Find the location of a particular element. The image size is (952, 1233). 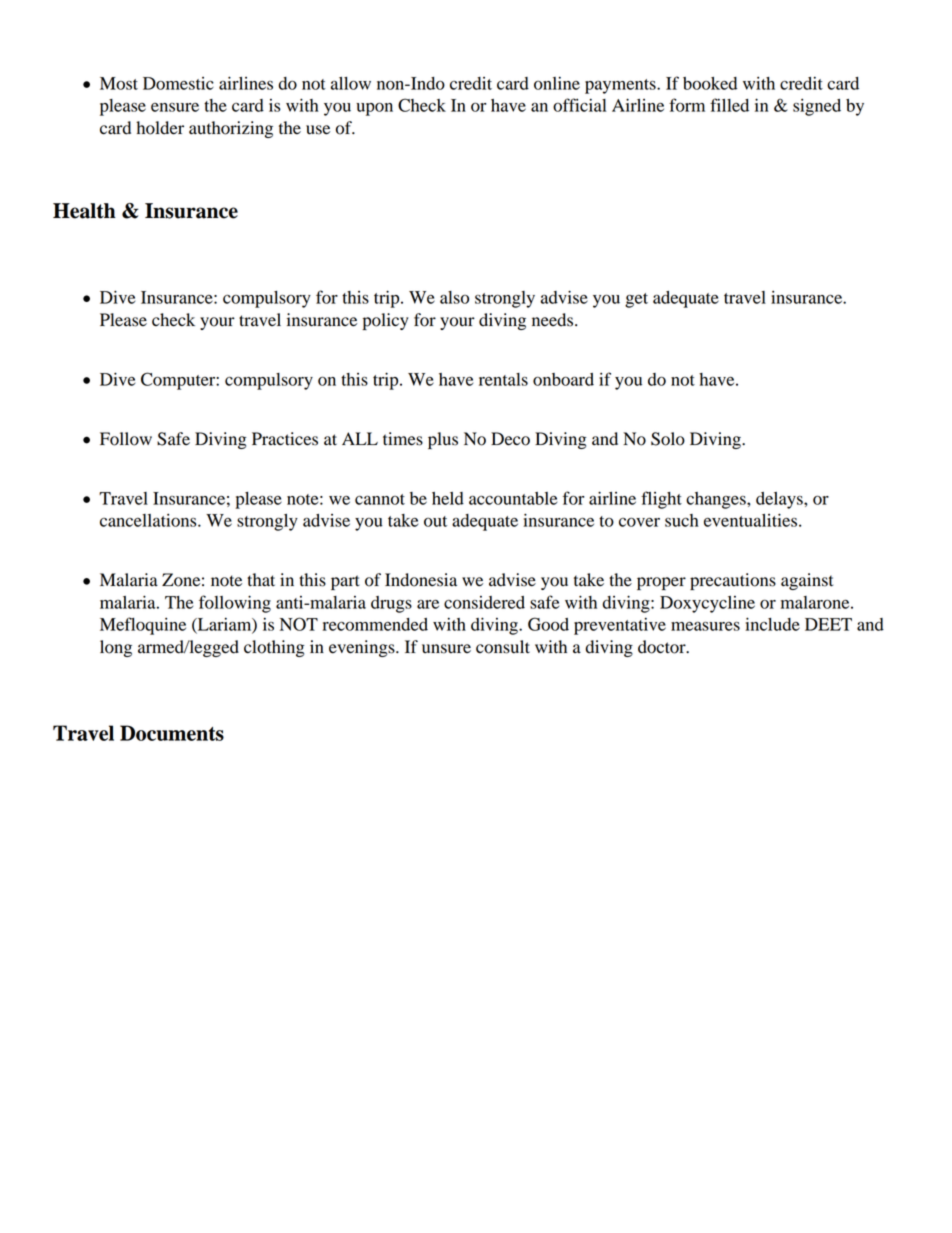

filled is located at coordinates (729, 105).
